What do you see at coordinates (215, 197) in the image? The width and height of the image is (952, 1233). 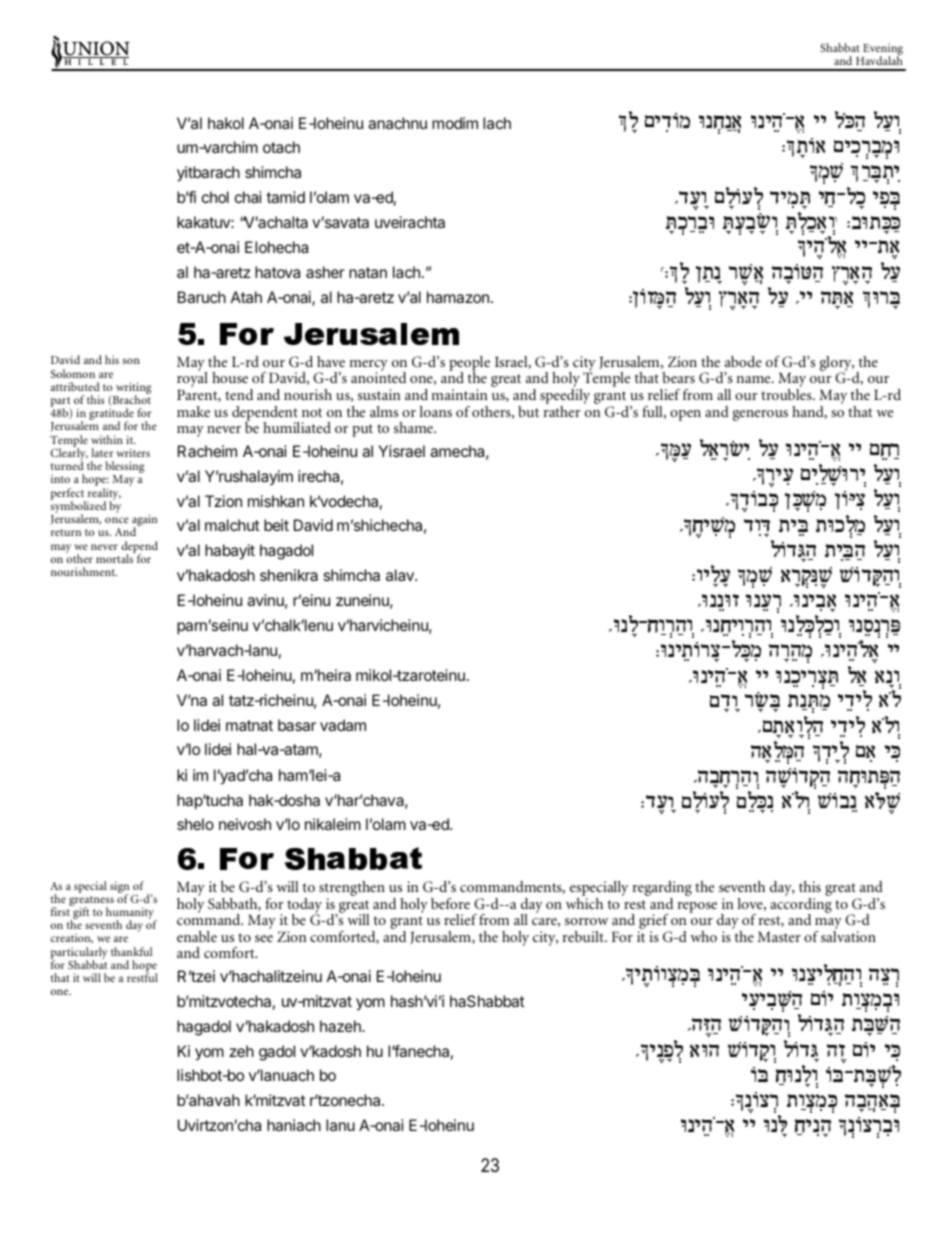 I see `chol` at bounding box center [215, 197].
